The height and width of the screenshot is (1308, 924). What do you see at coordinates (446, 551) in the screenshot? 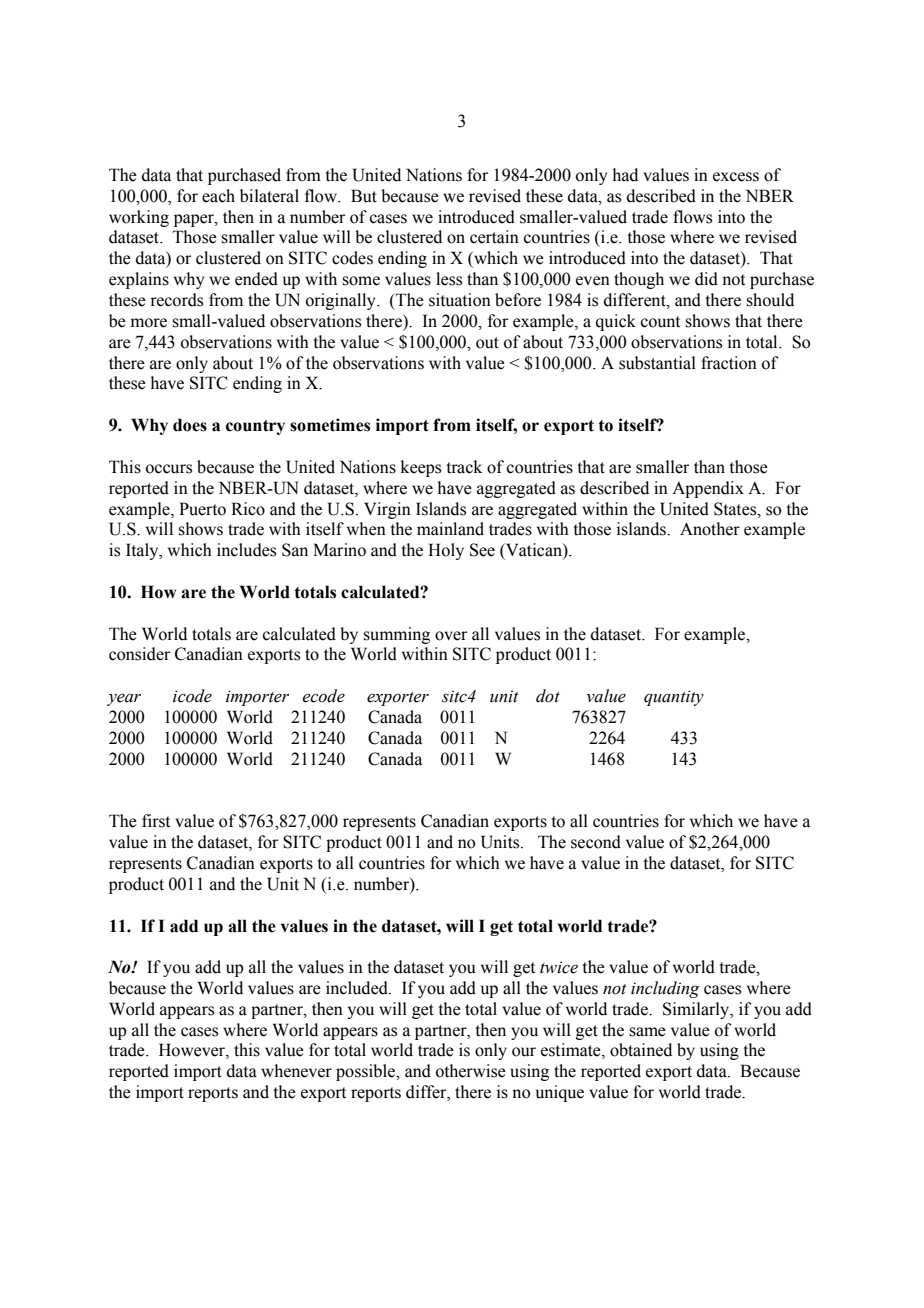
I see `Holy` at bounding box center [446, 551].
